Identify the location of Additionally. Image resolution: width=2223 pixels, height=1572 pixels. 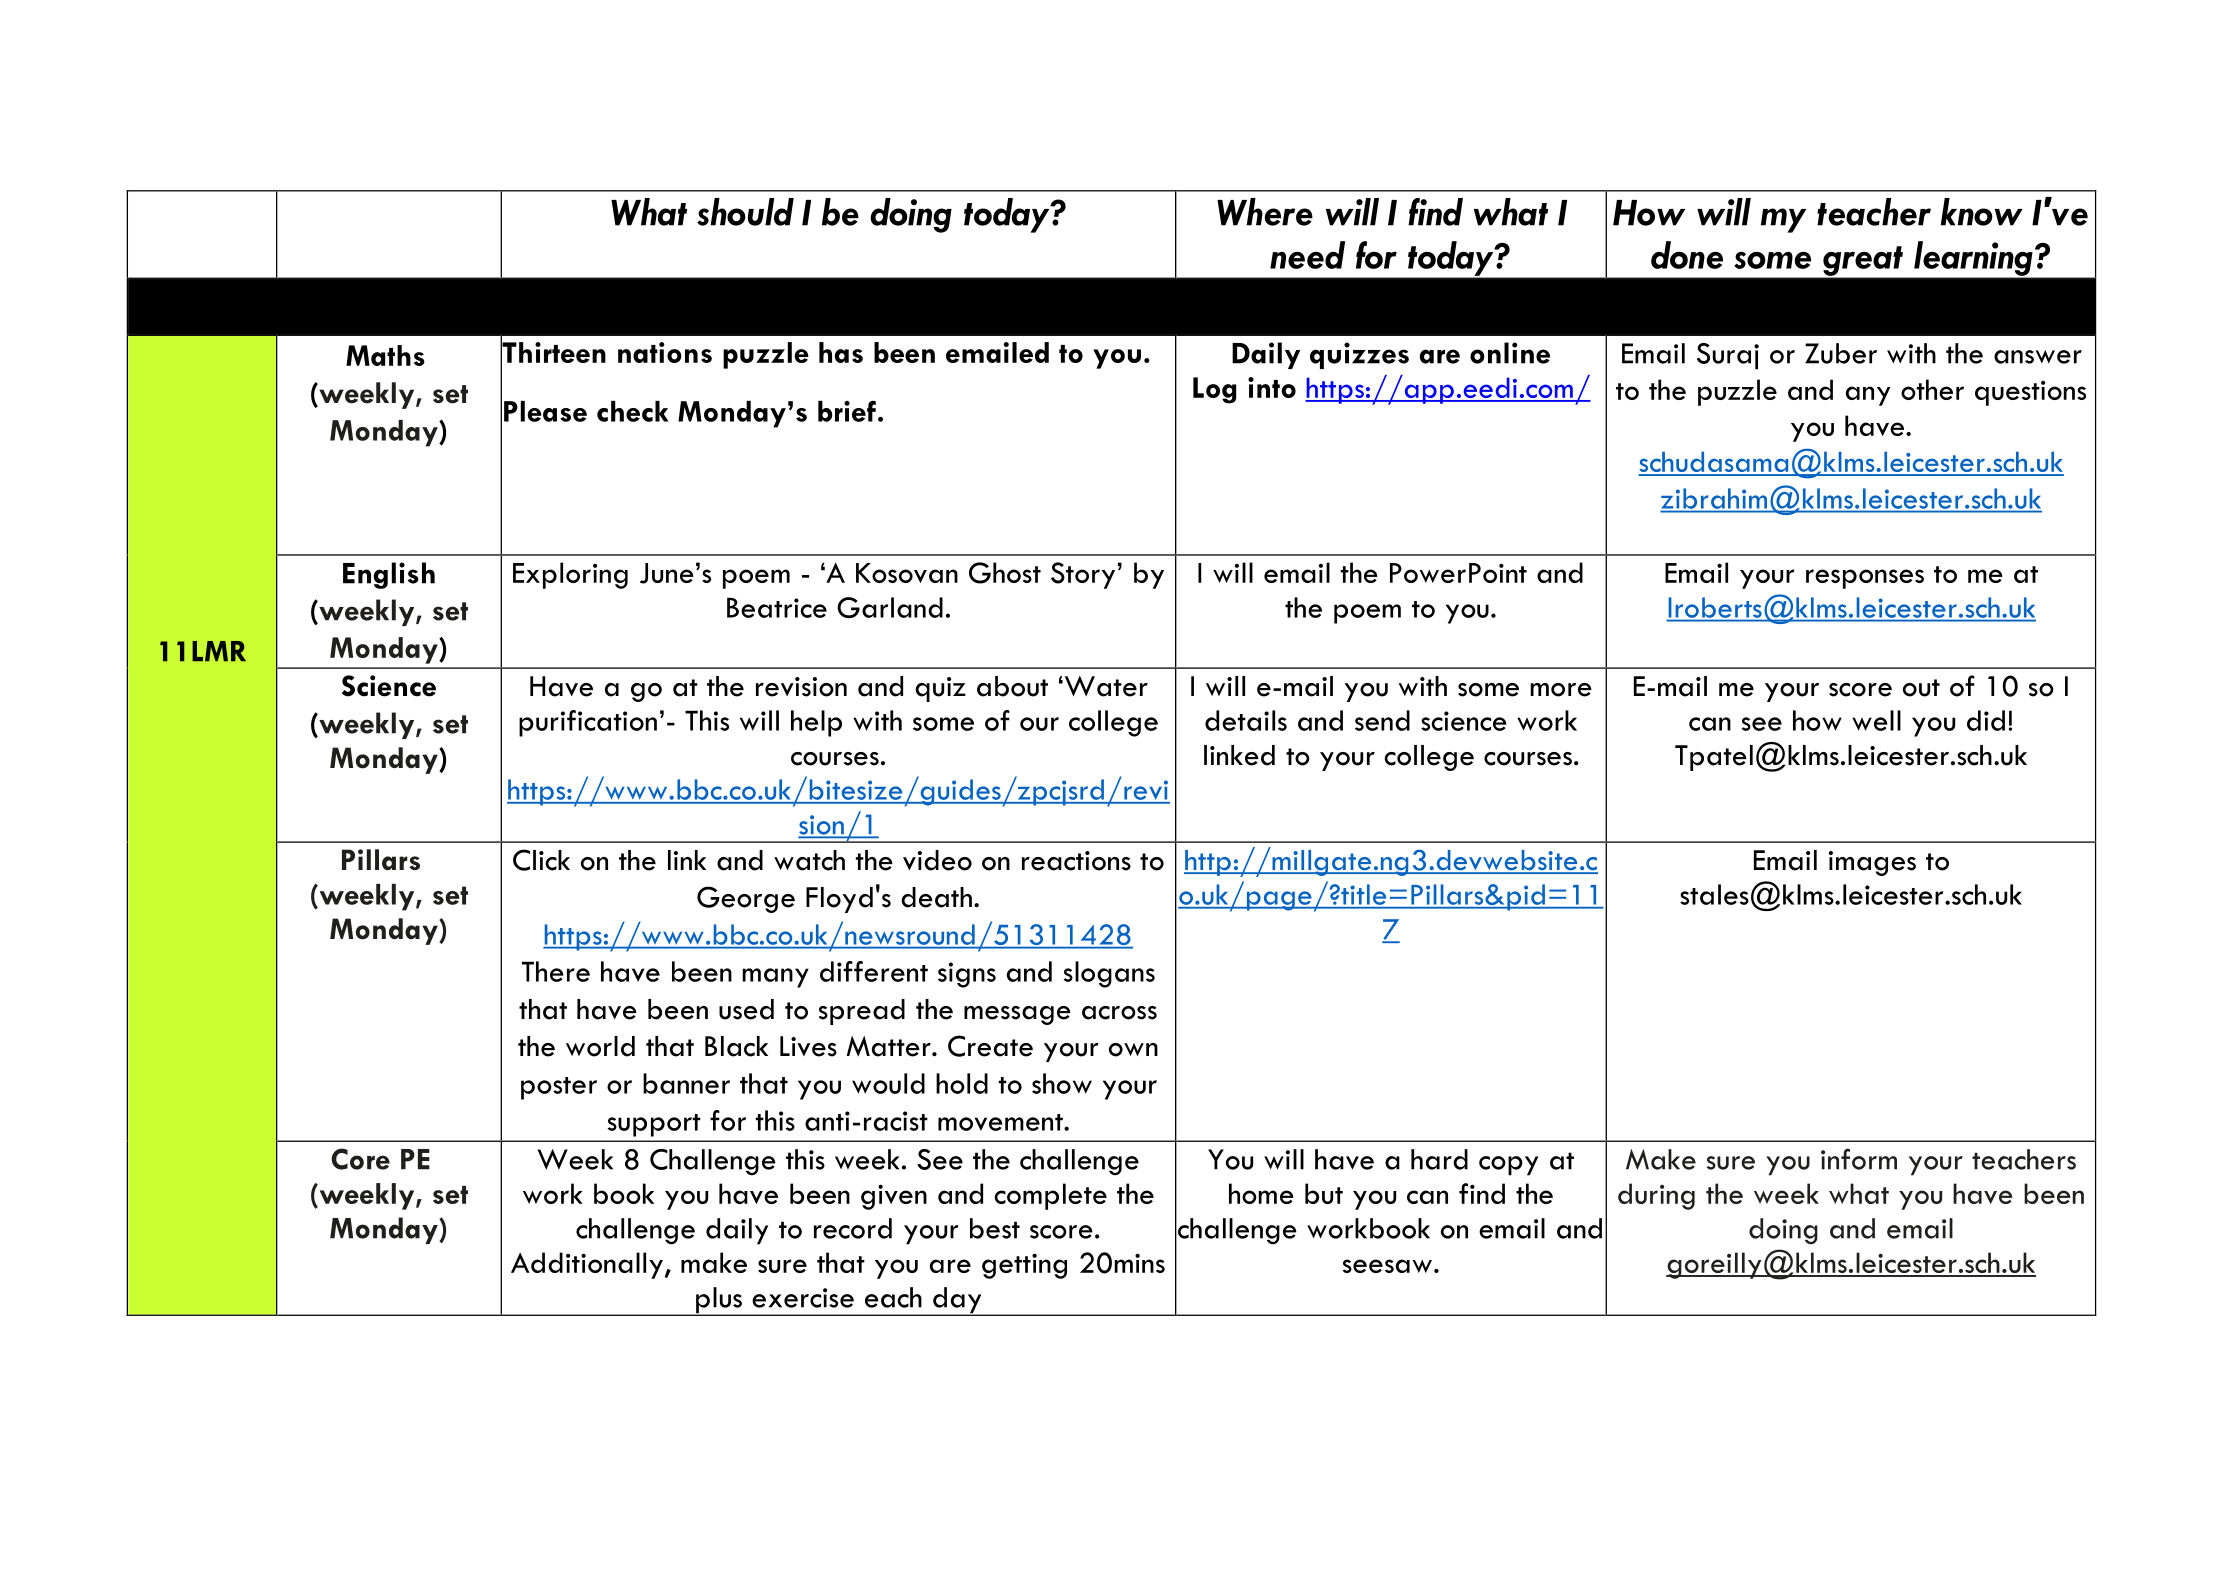
(587, 1265).
